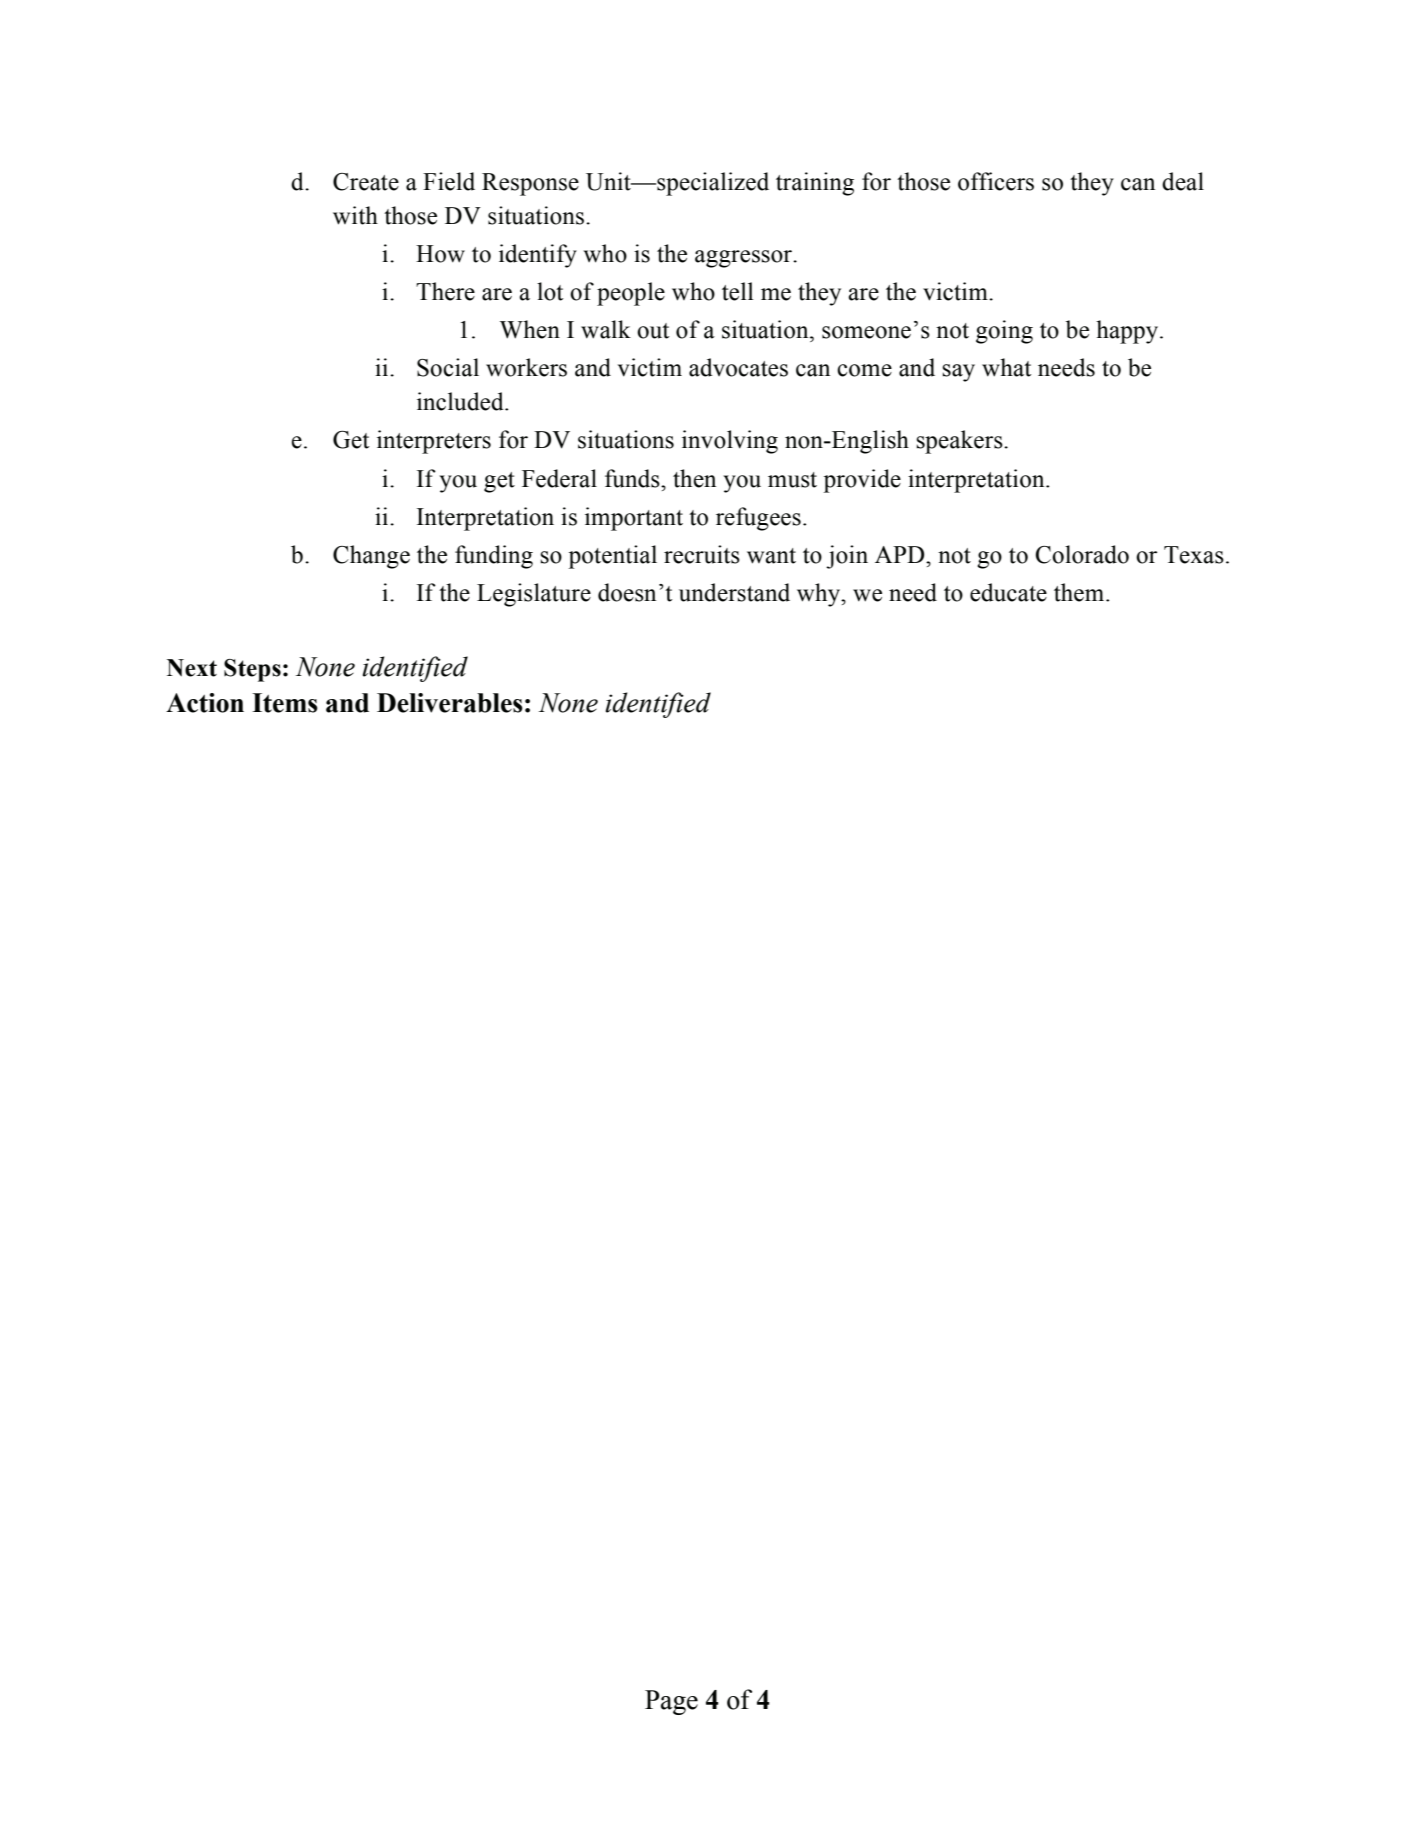 This screenshot has width=1415, height=1831. What do you see at coordinates (355, 215) in the screenshot?
I see `with` at bounding box center [355, 215].
